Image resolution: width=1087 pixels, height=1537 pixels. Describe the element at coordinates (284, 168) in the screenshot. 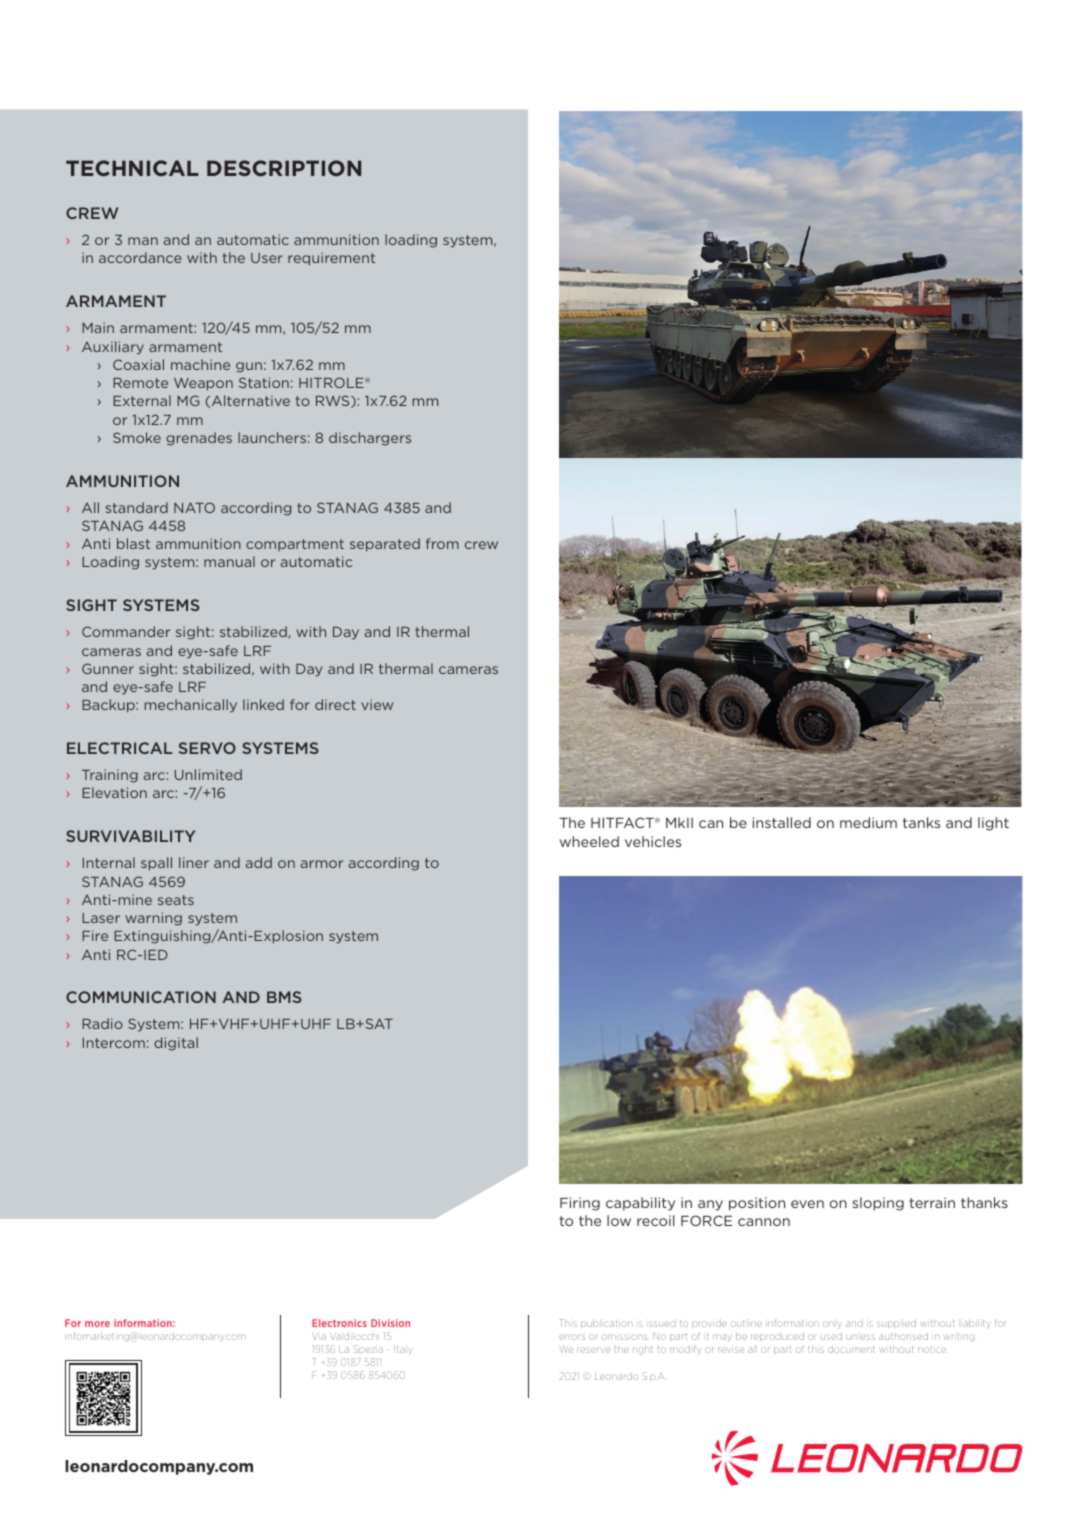

I see `DESCRIPTION` at that location.
